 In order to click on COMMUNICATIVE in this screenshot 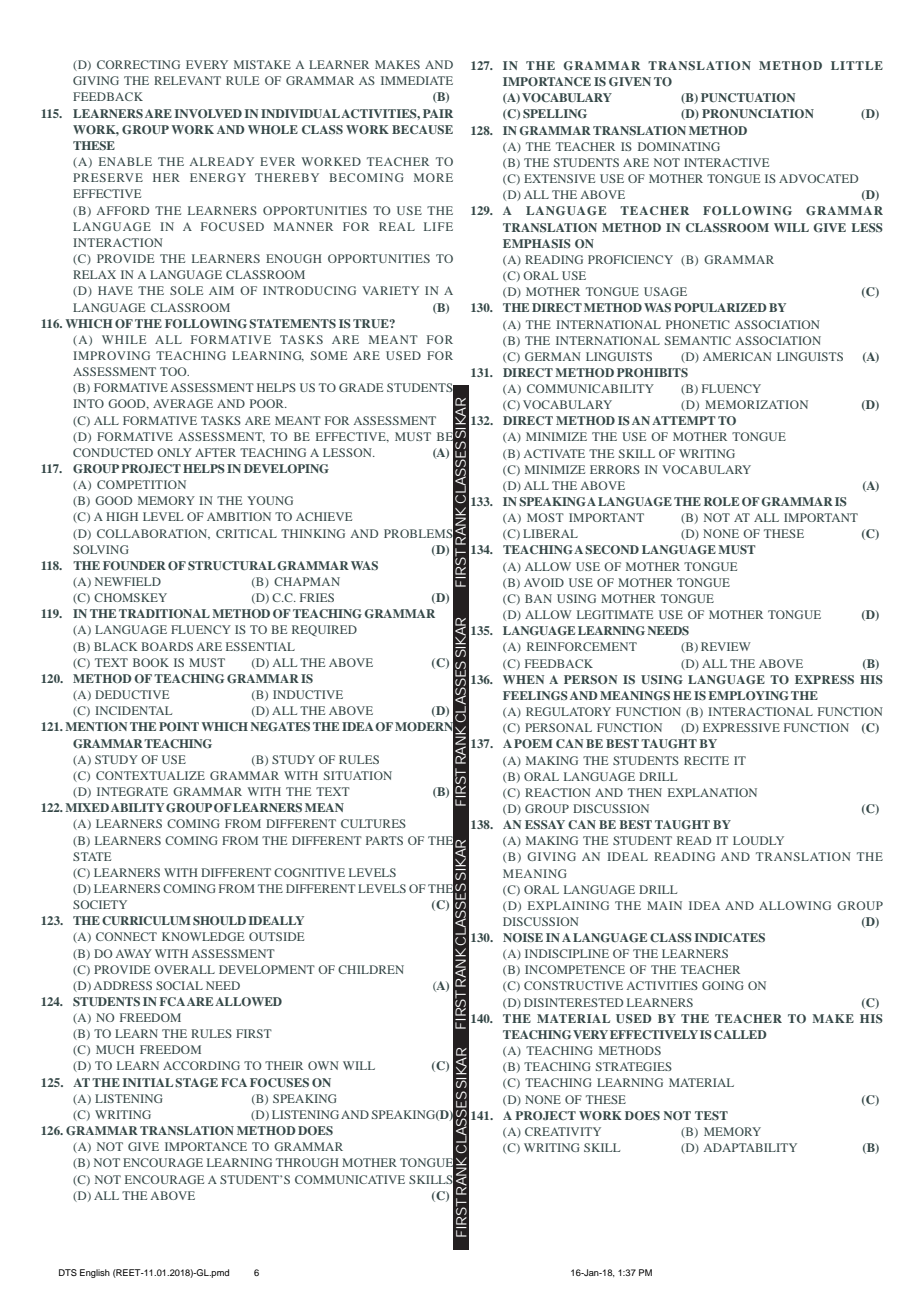, I will do `click(350, 1179)`.
